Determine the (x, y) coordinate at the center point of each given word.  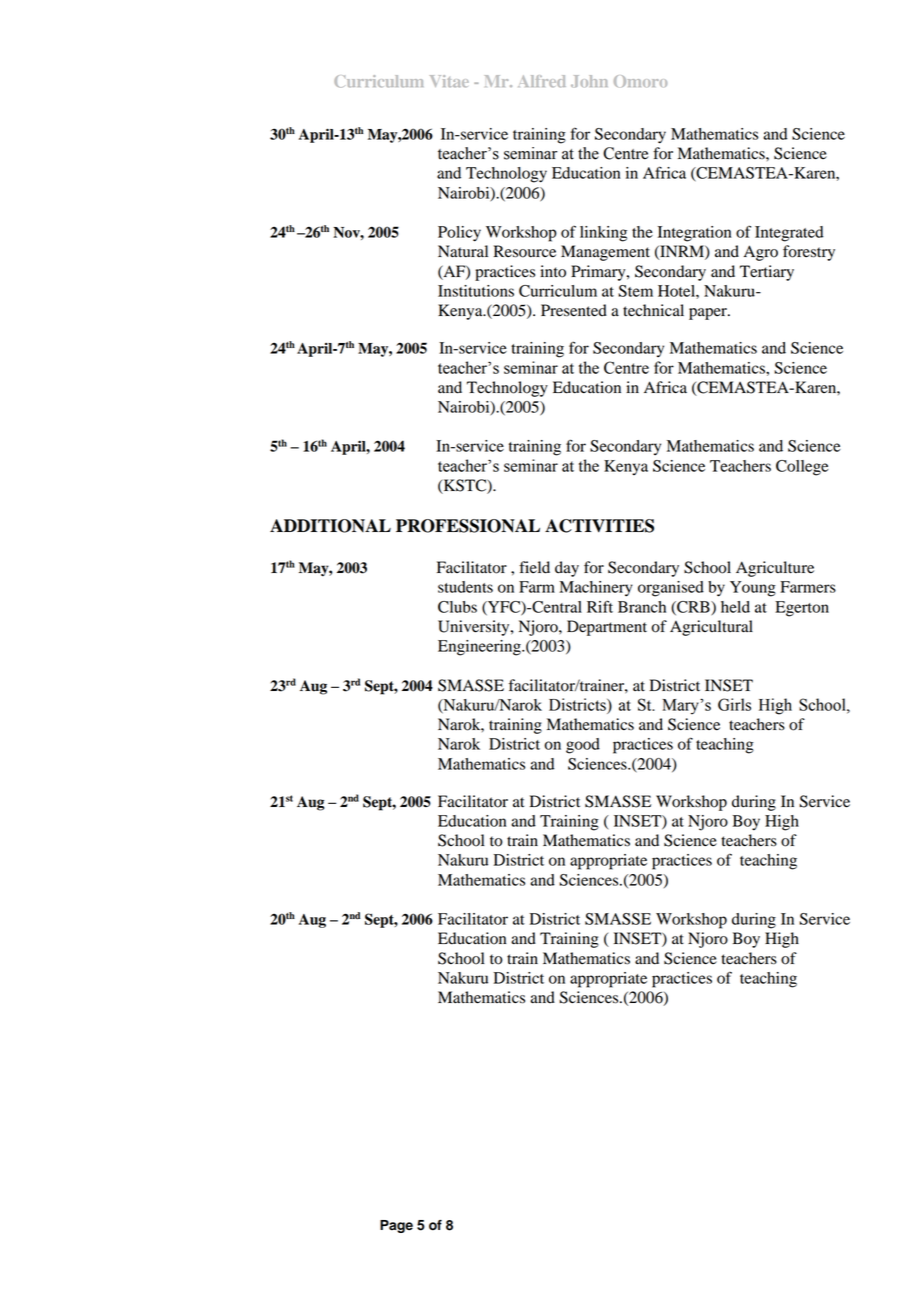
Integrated (789, 234)
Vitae (449, 81)
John (589, 81)
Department (607, 628)
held (735, 607)
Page (396, 1226)
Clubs (457, 607)
